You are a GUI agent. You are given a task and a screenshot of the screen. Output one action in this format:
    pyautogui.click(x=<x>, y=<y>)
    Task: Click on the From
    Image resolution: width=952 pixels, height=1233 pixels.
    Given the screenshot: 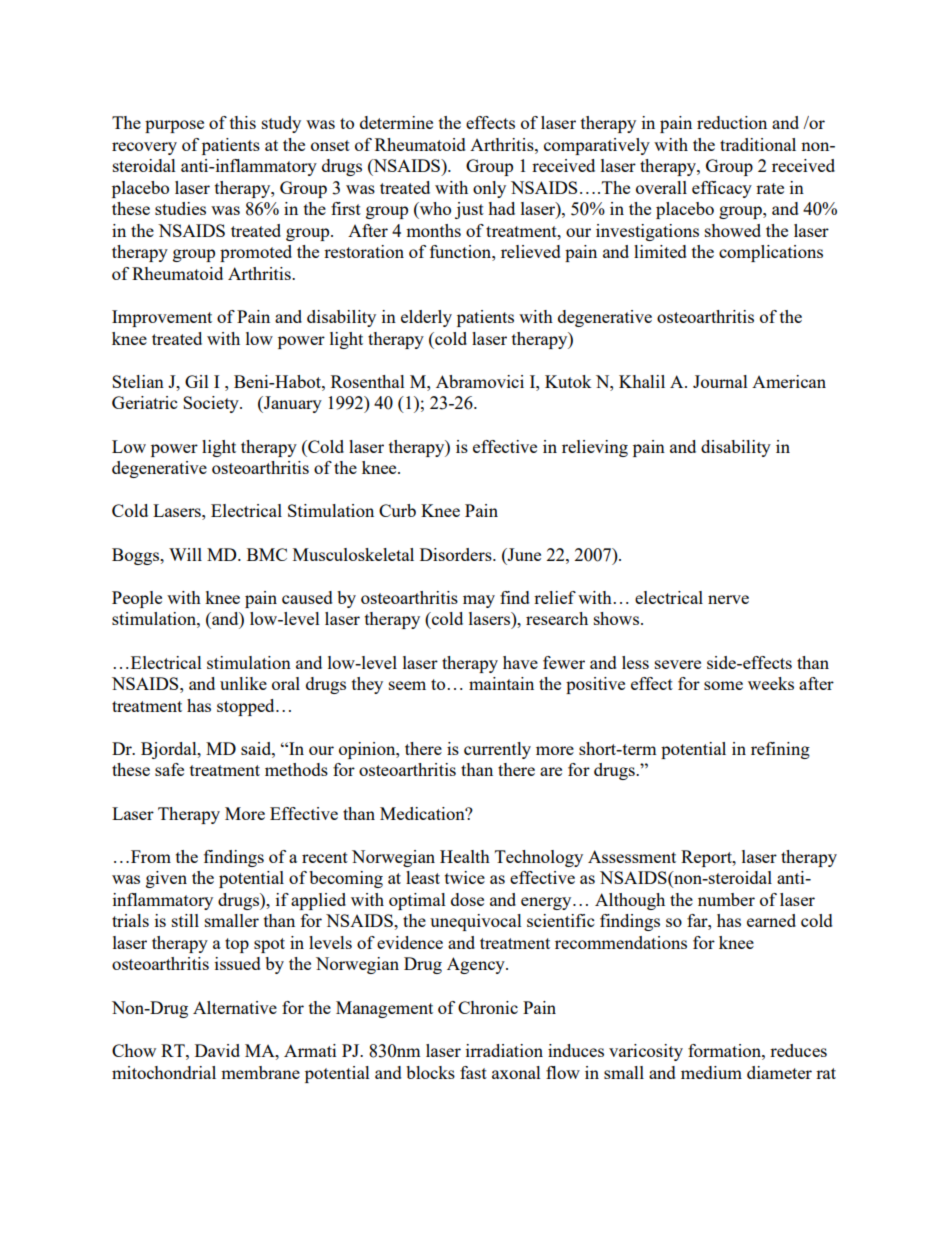 What is the action you would take?
    pyautogui.click(x=149, y=856)
